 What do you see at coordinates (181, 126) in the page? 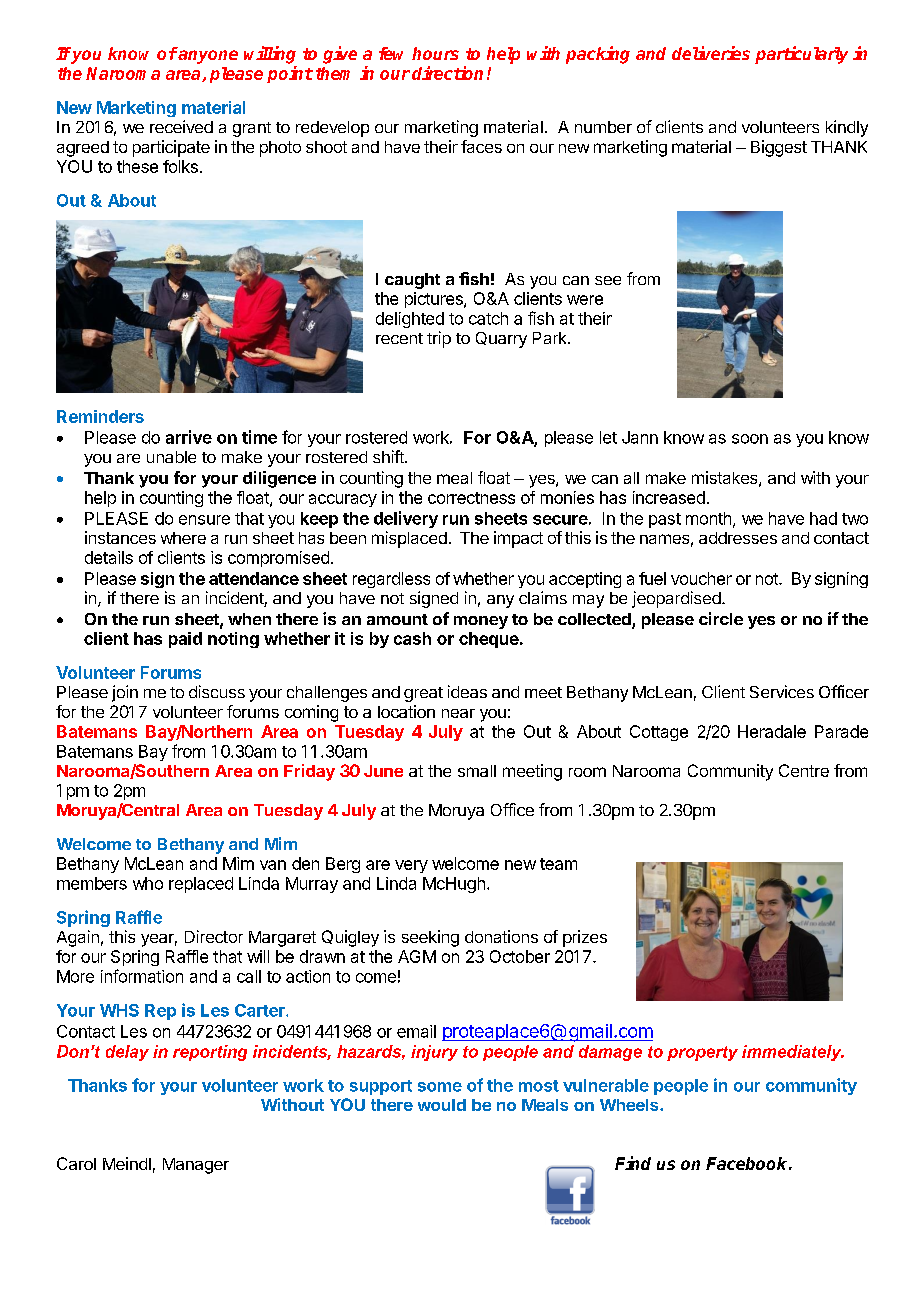
I see `received` at bounding box center [181, 126].
